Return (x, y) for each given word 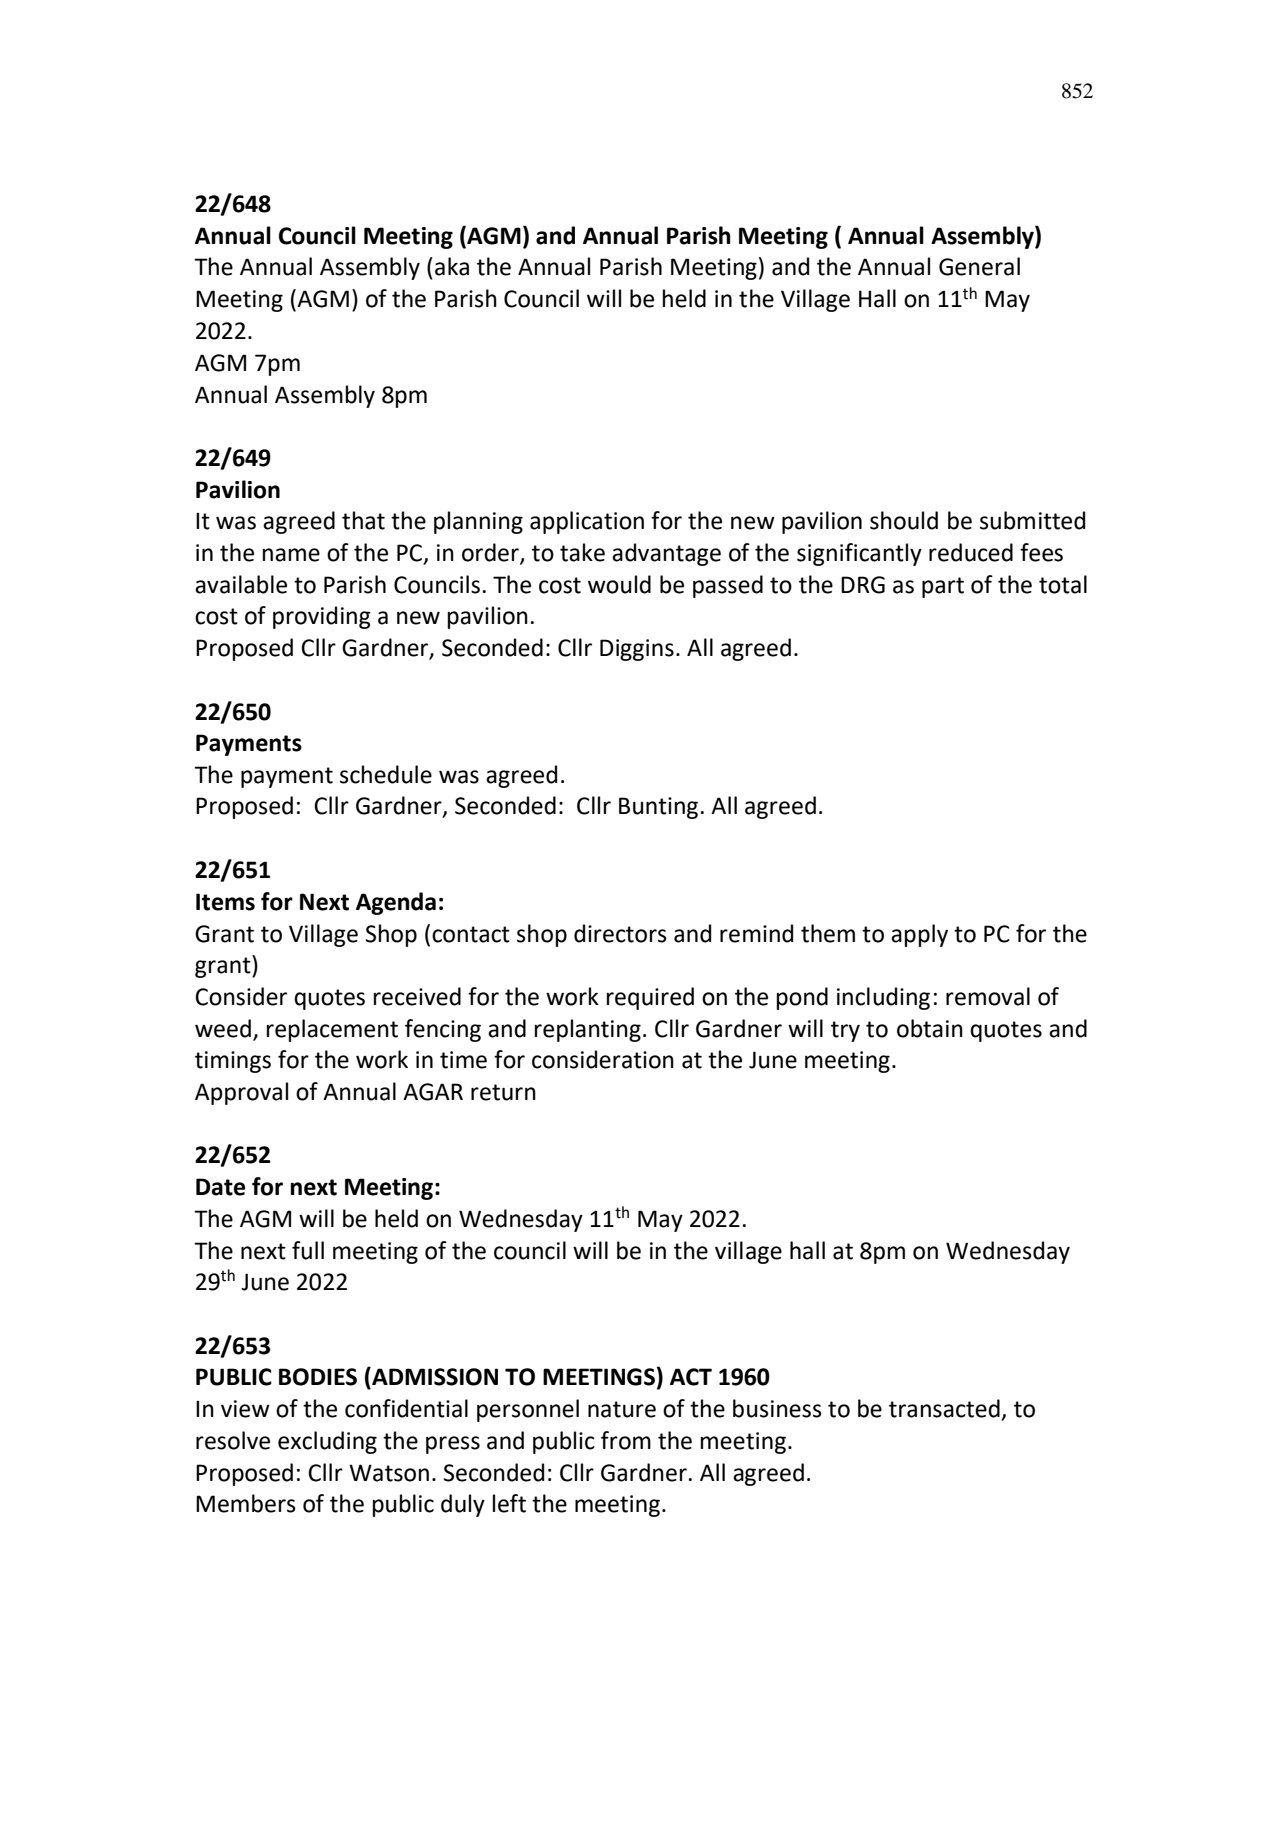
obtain (930, 1028)
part (943, 587)
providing (322, 617)
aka (452, 266)
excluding (327, 1442)
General (979, 266)
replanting (588, 1030)
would (619, 584)
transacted (945, 1409)
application (587, 522)
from (626, 1440)
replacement (332, 1030)
